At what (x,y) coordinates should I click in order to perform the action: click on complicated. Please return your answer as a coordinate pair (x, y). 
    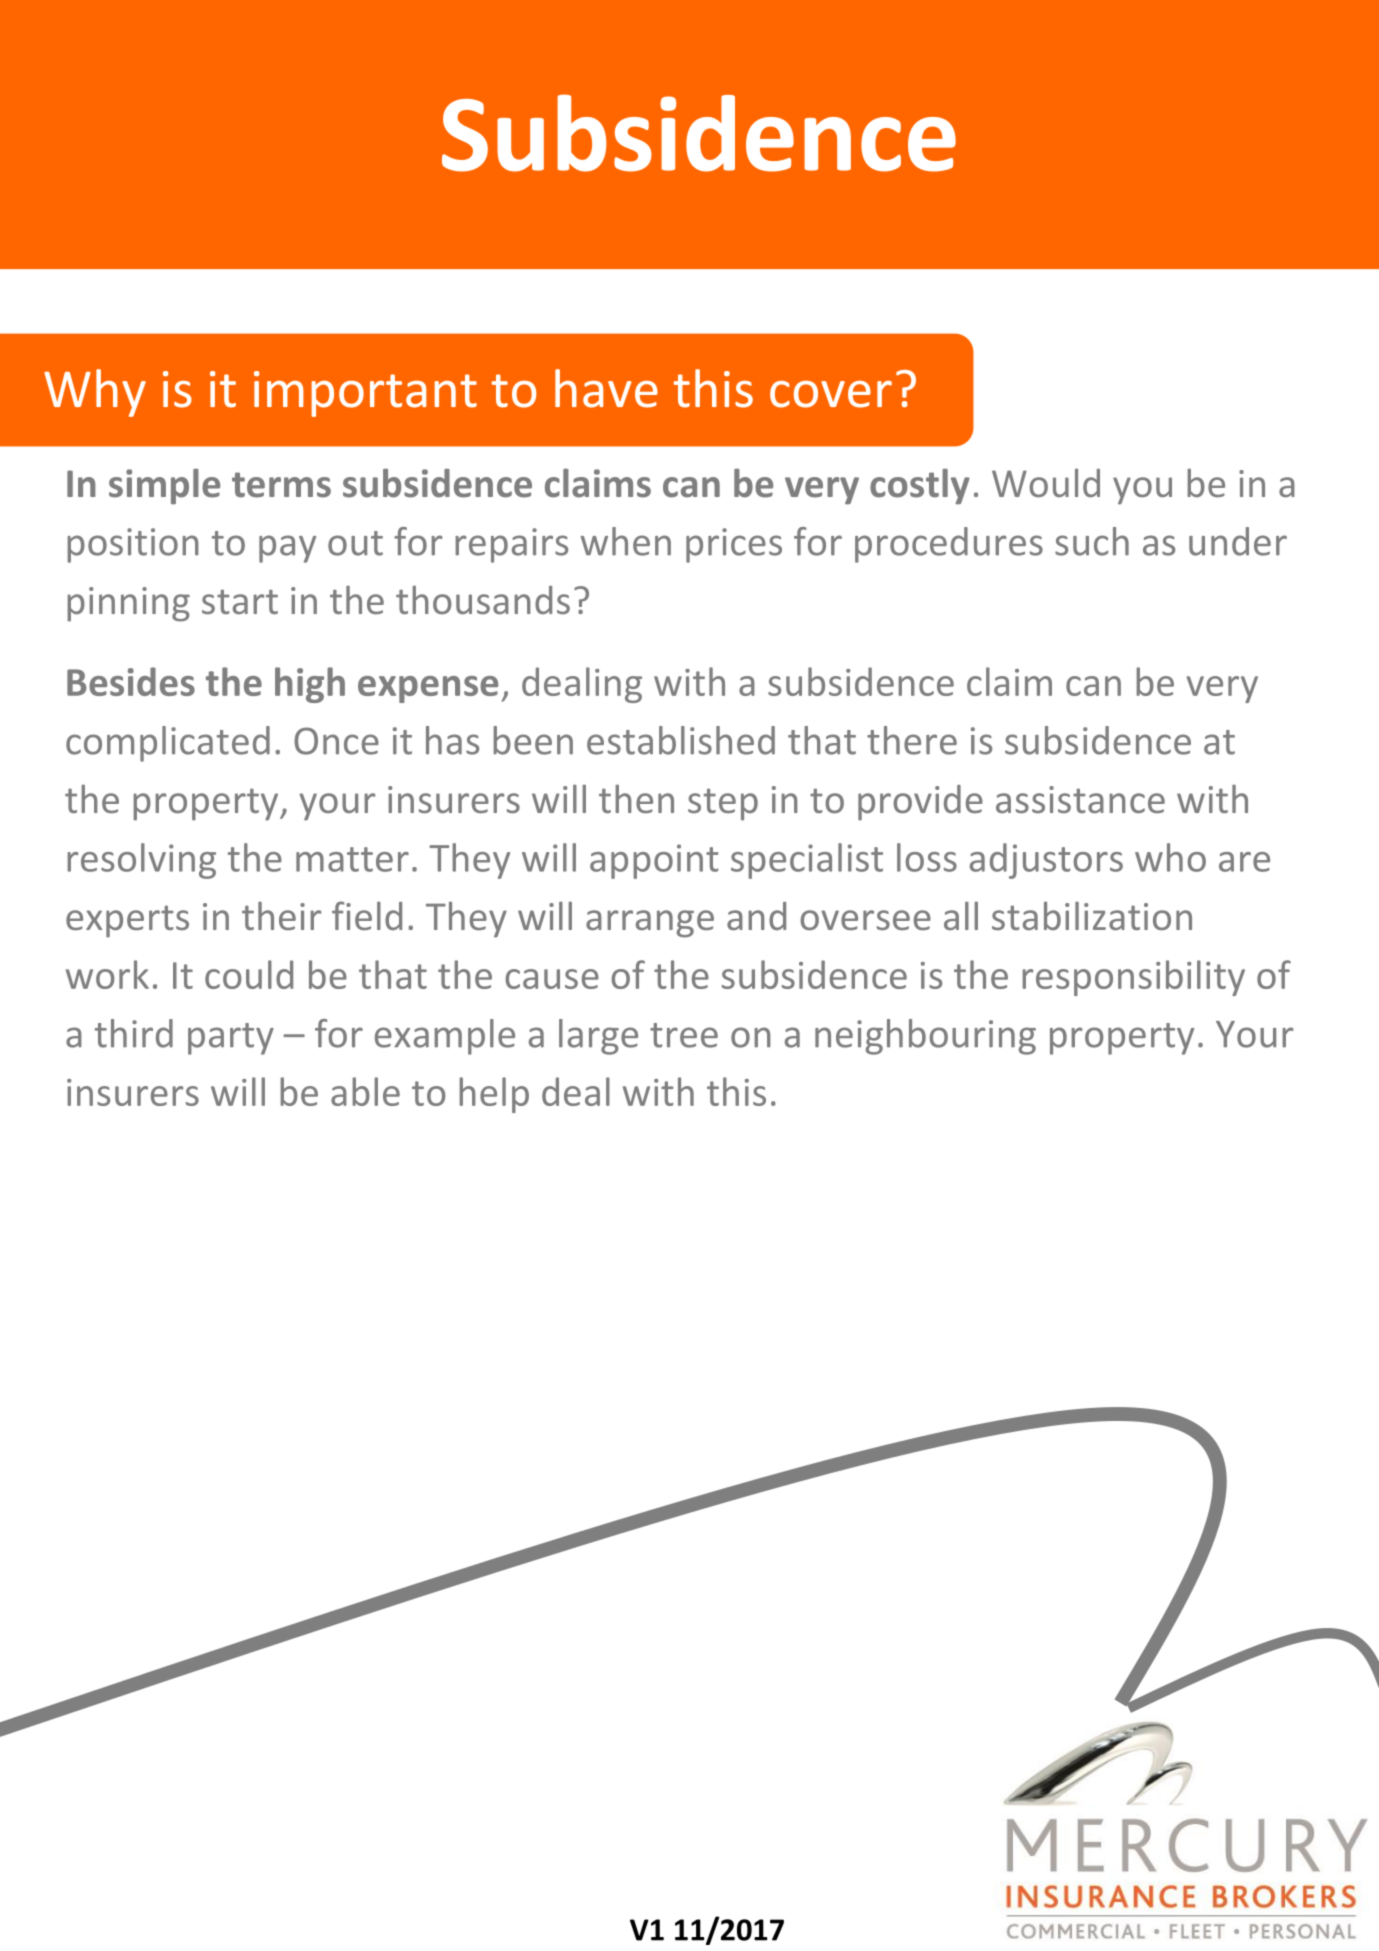
    Looking at the image, I should click on (168, 744).
